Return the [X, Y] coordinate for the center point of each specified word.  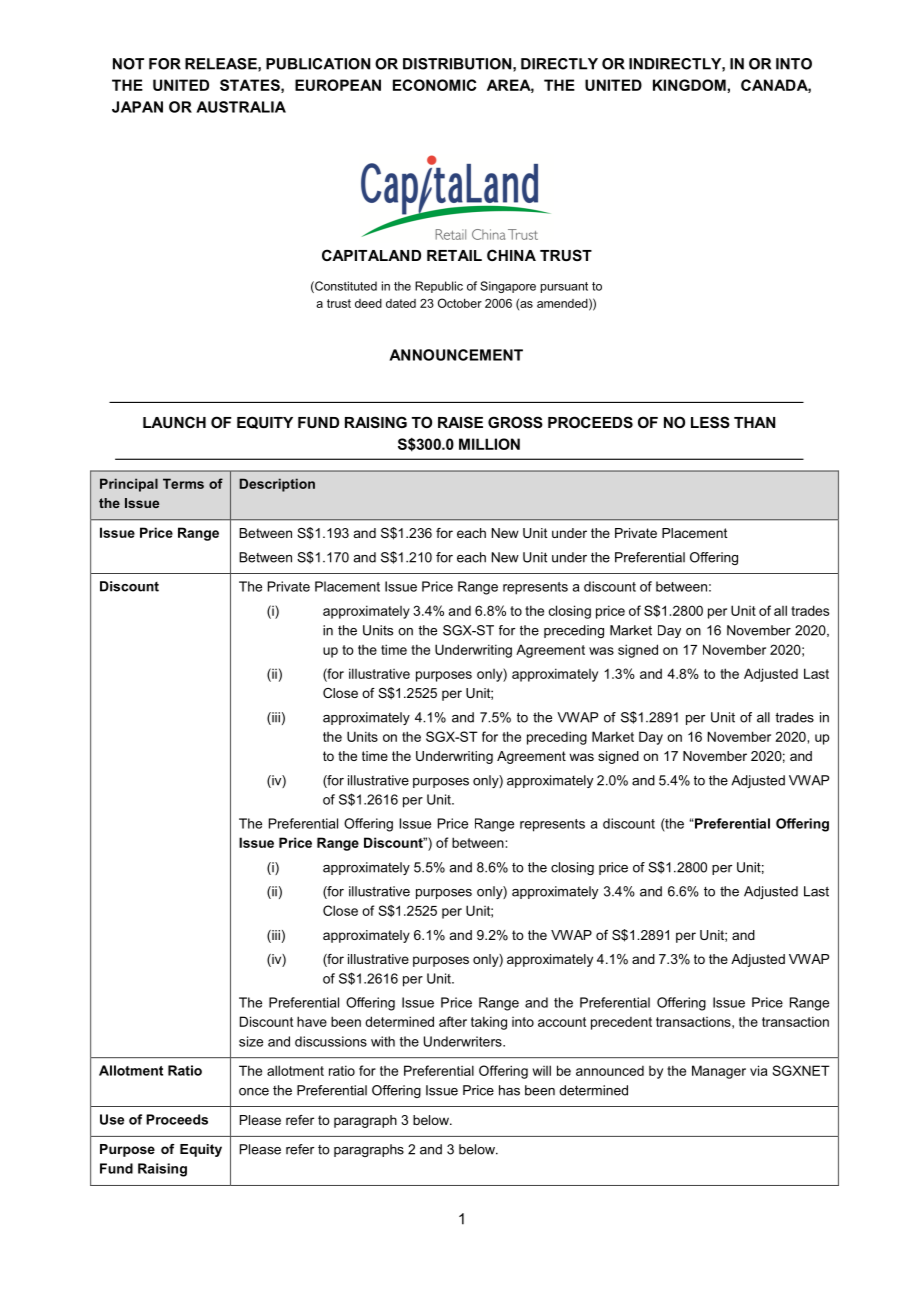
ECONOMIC [434, 85]
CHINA [511, 255]
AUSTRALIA [241, 107]
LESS [710, 422]
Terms [183, 483]
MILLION [489, 444]
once [254, 1092]
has [509, 1090]
